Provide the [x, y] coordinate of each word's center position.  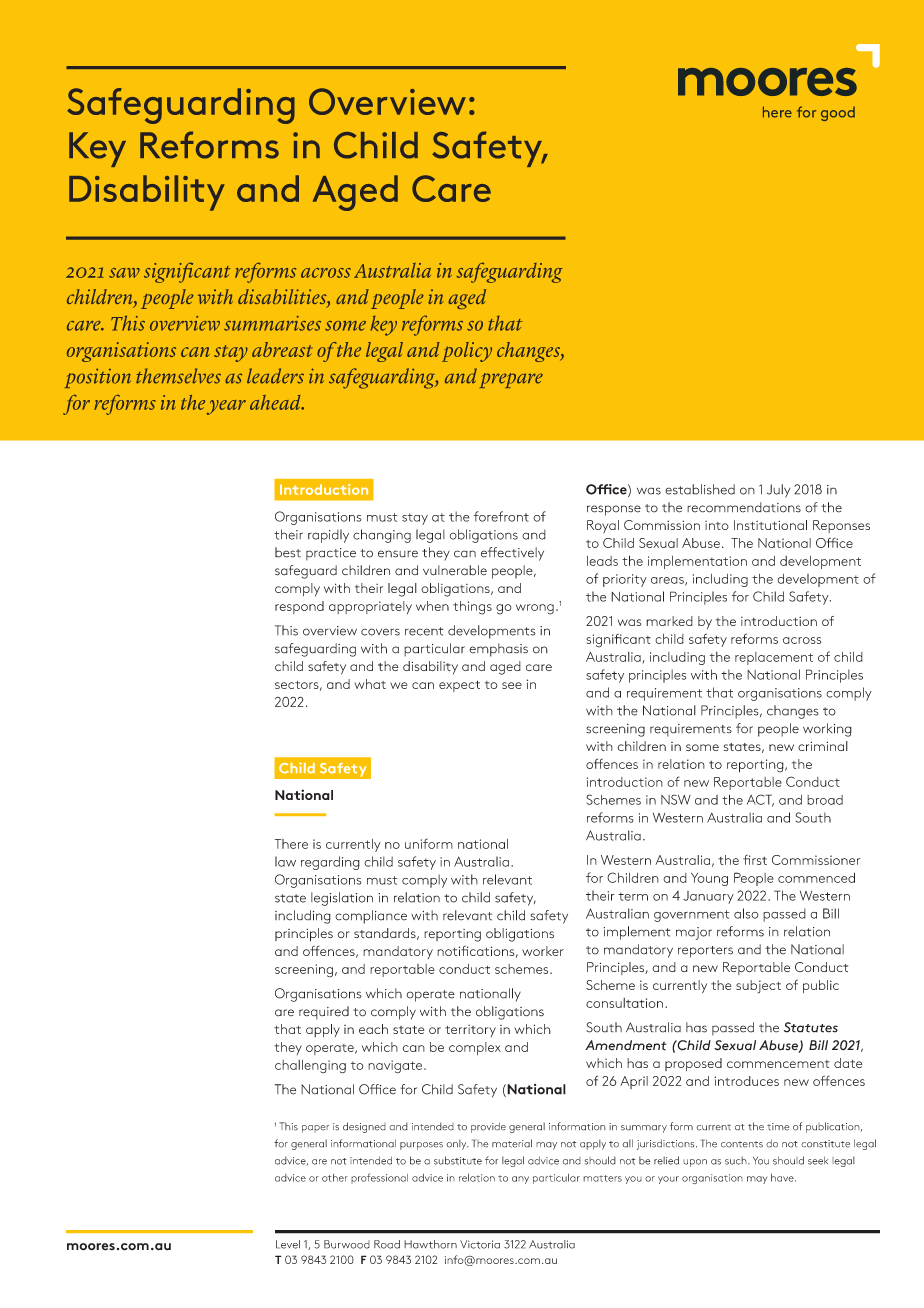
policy [467, 352]
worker [543, 951]
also [746, 913]
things [472, 608]
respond [299, 607]
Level [288, 1244]
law [285, 861]
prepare [511, 380]
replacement [774, 658]
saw [124, 273]
